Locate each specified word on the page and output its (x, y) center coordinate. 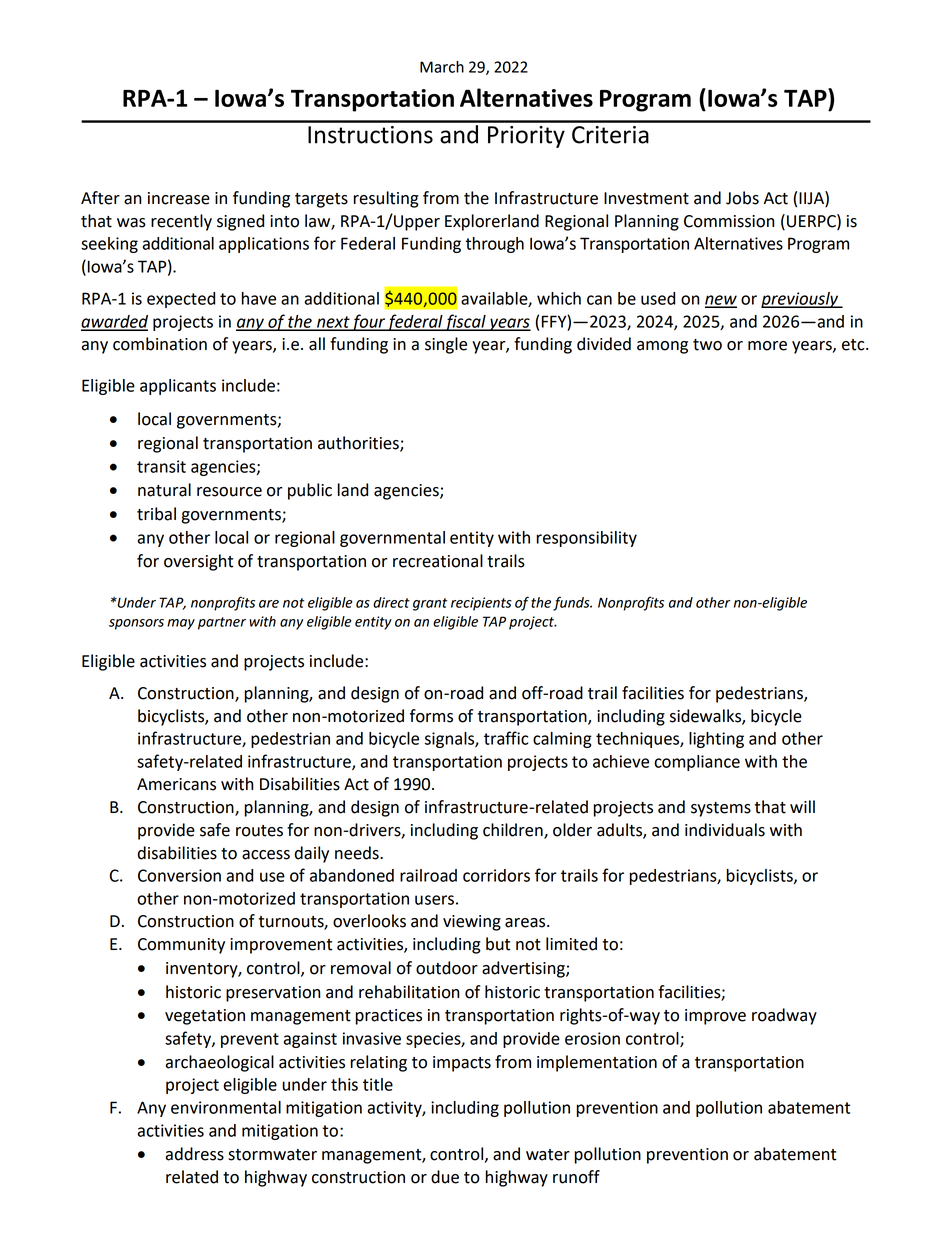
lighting (716, 740)
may (181, 624)
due (445, 1177)
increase (179, 198)
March (442, 67)
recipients (481, 604)
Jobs (742, 198)
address (194, 1154)
